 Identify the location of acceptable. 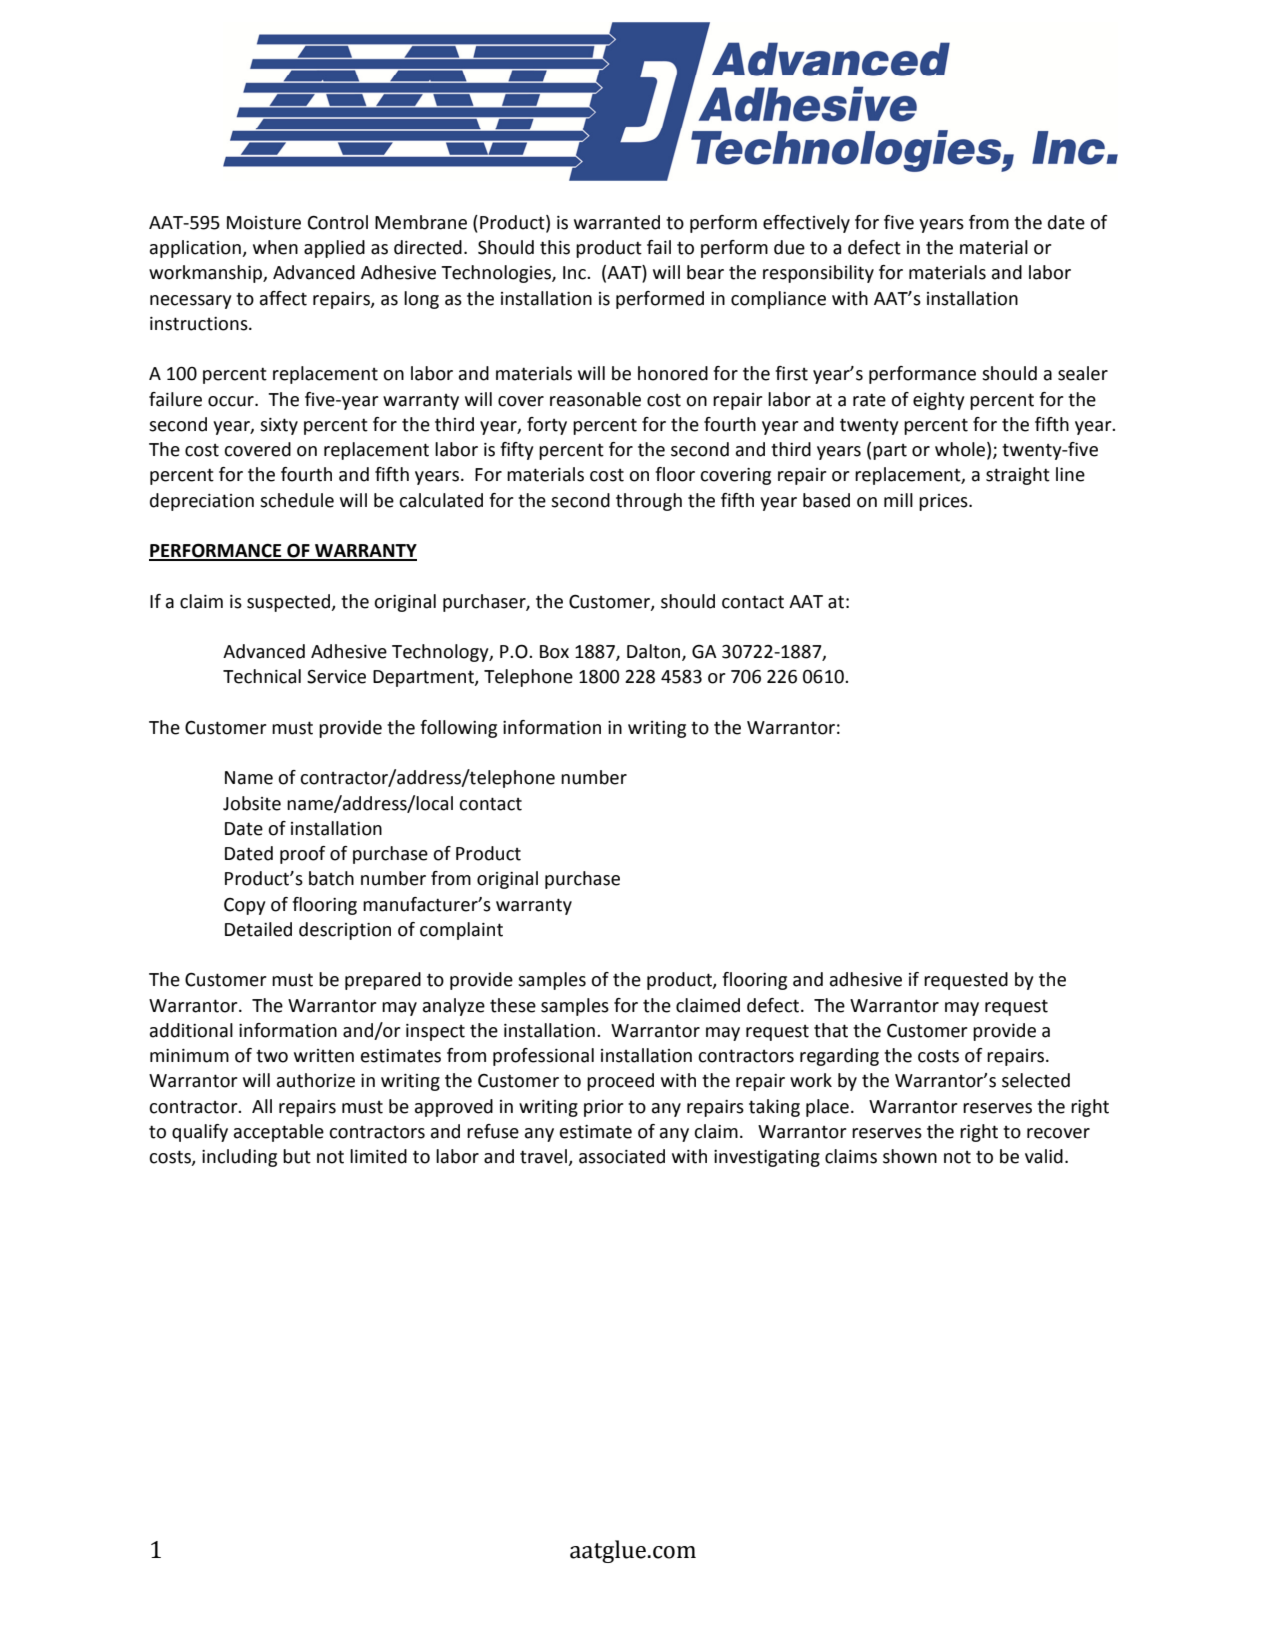
(279, 1133).
